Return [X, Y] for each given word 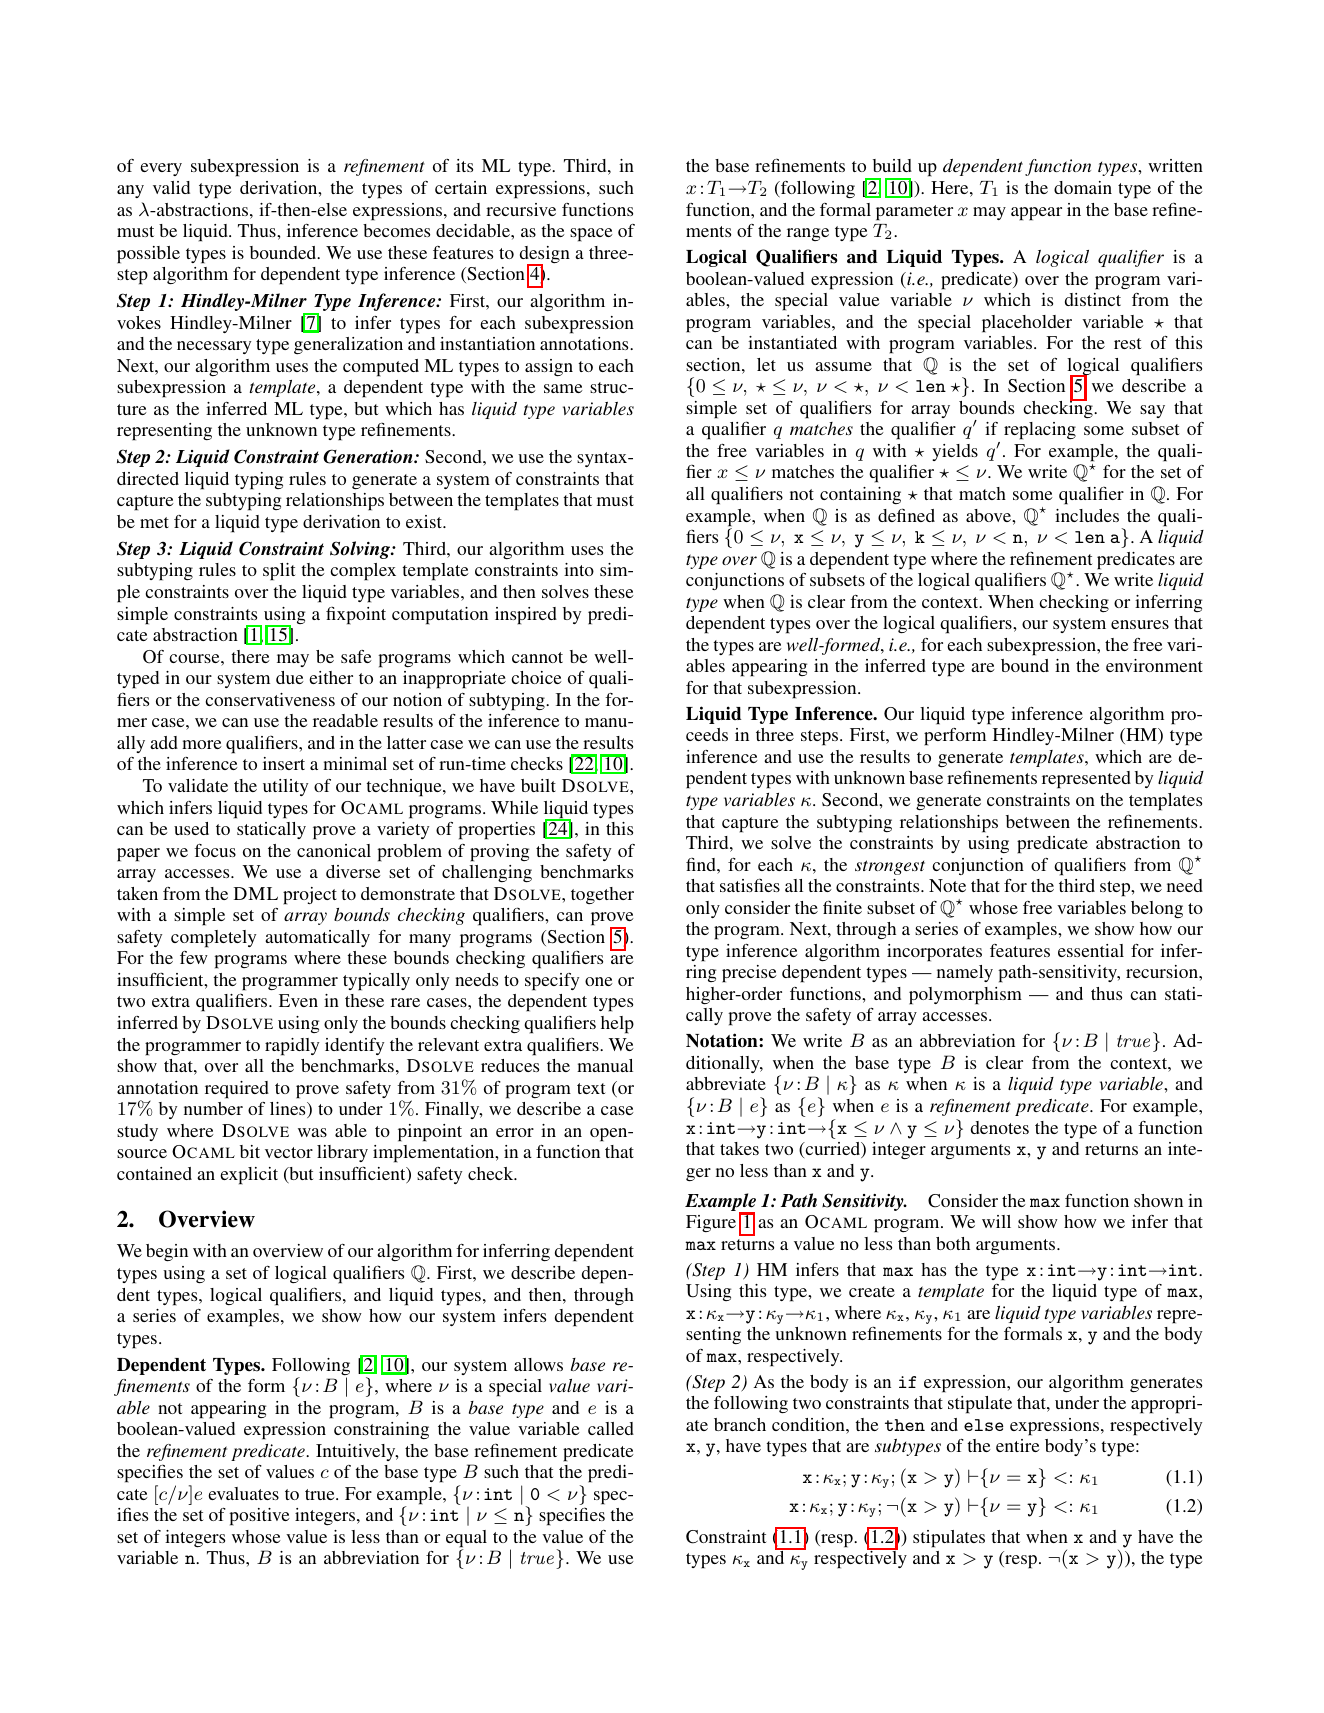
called [611, 1428]
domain [1083, 187]
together [602, 895]
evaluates [243, 1493]
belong [1157, 909]
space [591, 235]
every [161, 169]
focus [215, 850]
